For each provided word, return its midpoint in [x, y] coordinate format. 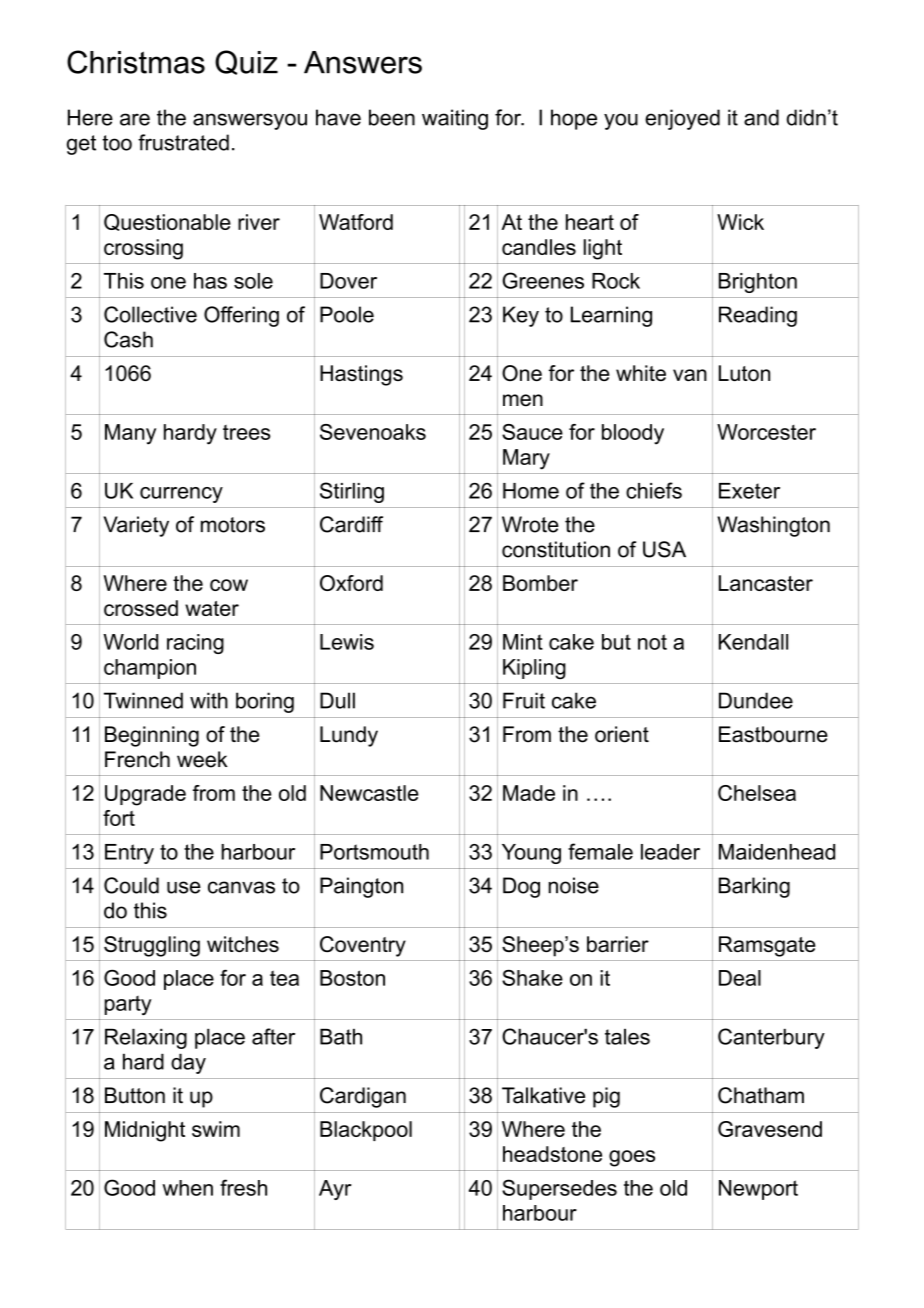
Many [130, 434]
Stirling [352, 492]
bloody [633, 434]
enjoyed [682, 119]
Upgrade [145, 795]
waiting [455, 119]
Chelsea [757, 793]
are [135, 119]
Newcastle [369, 793]
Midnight [145, 1131]
